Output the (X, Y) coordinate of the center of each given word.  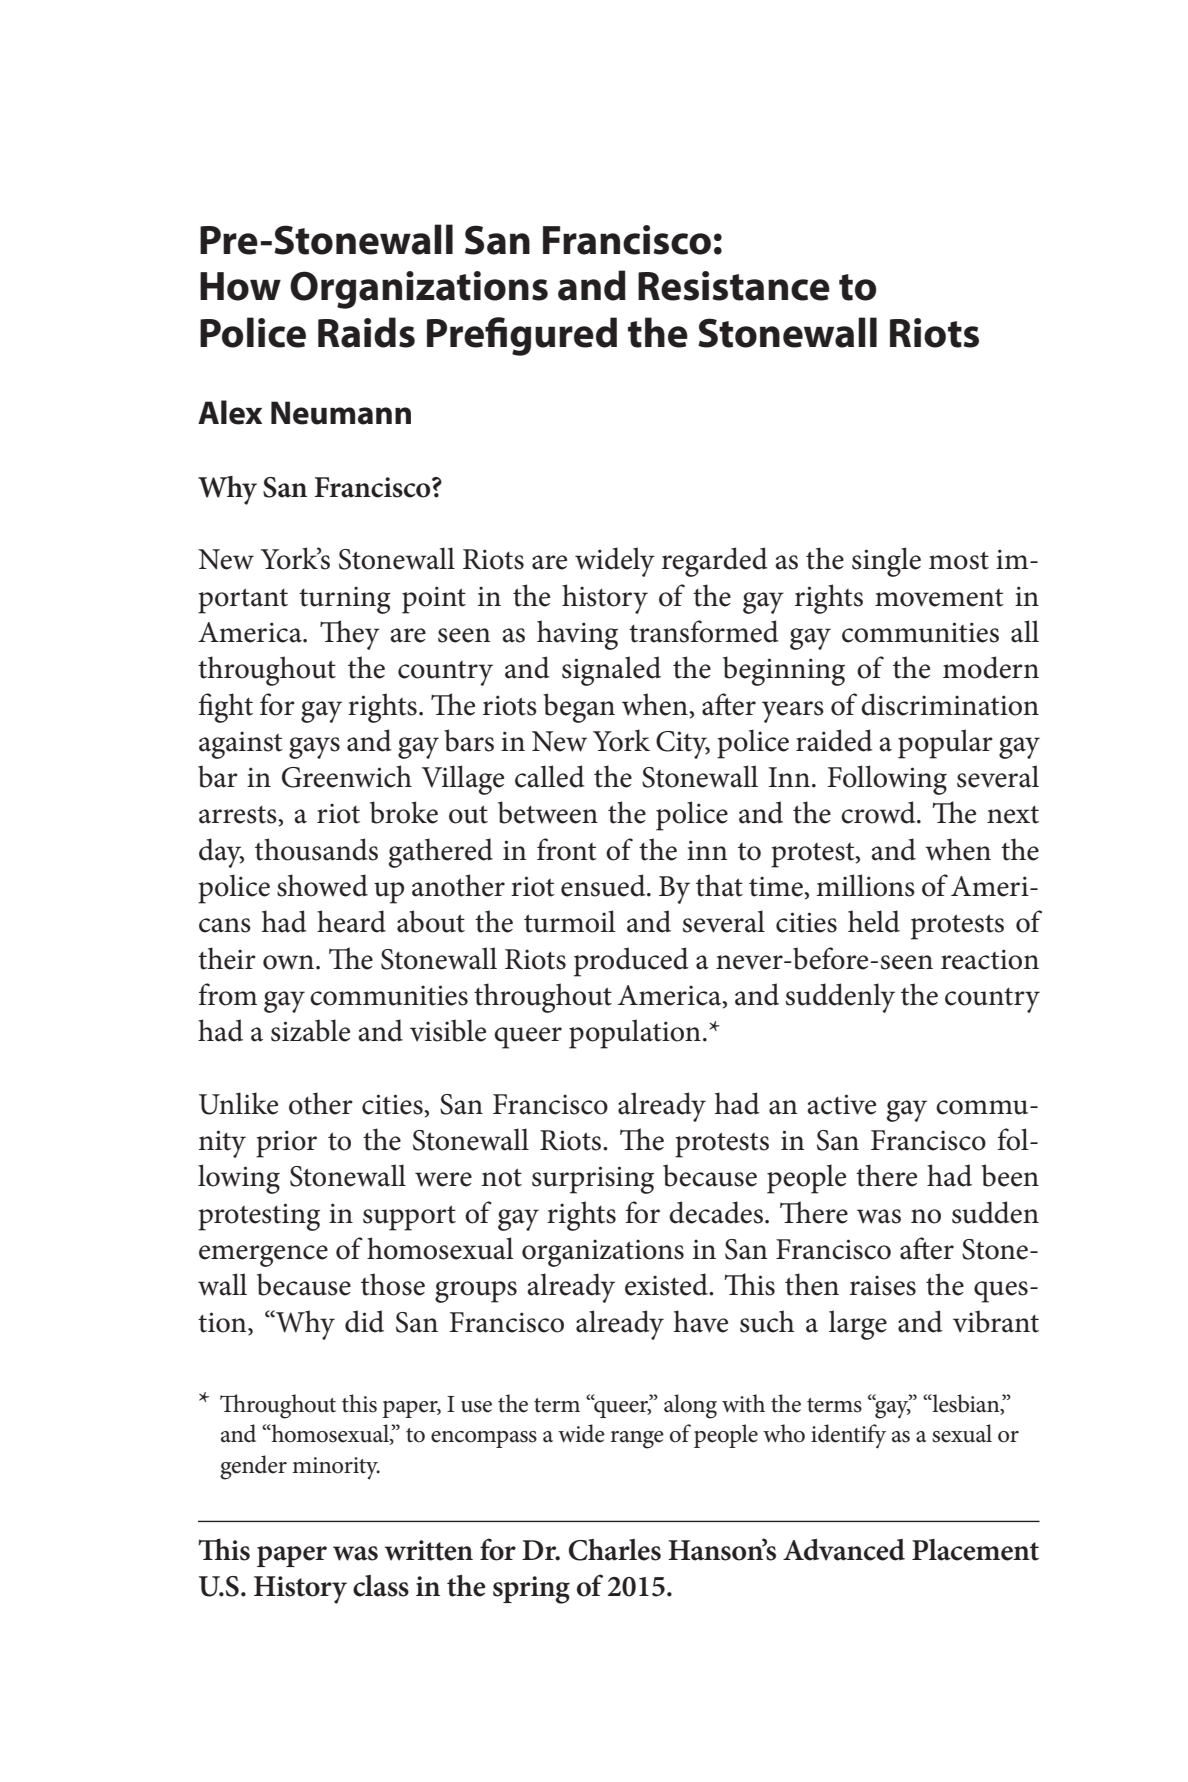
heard (351, 921)
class (381, 1586)
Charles (615, 1550)
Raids (366, 332)
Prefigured (522, 336)
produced (631, 962)
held (874, 921)
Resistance (734, 286)
